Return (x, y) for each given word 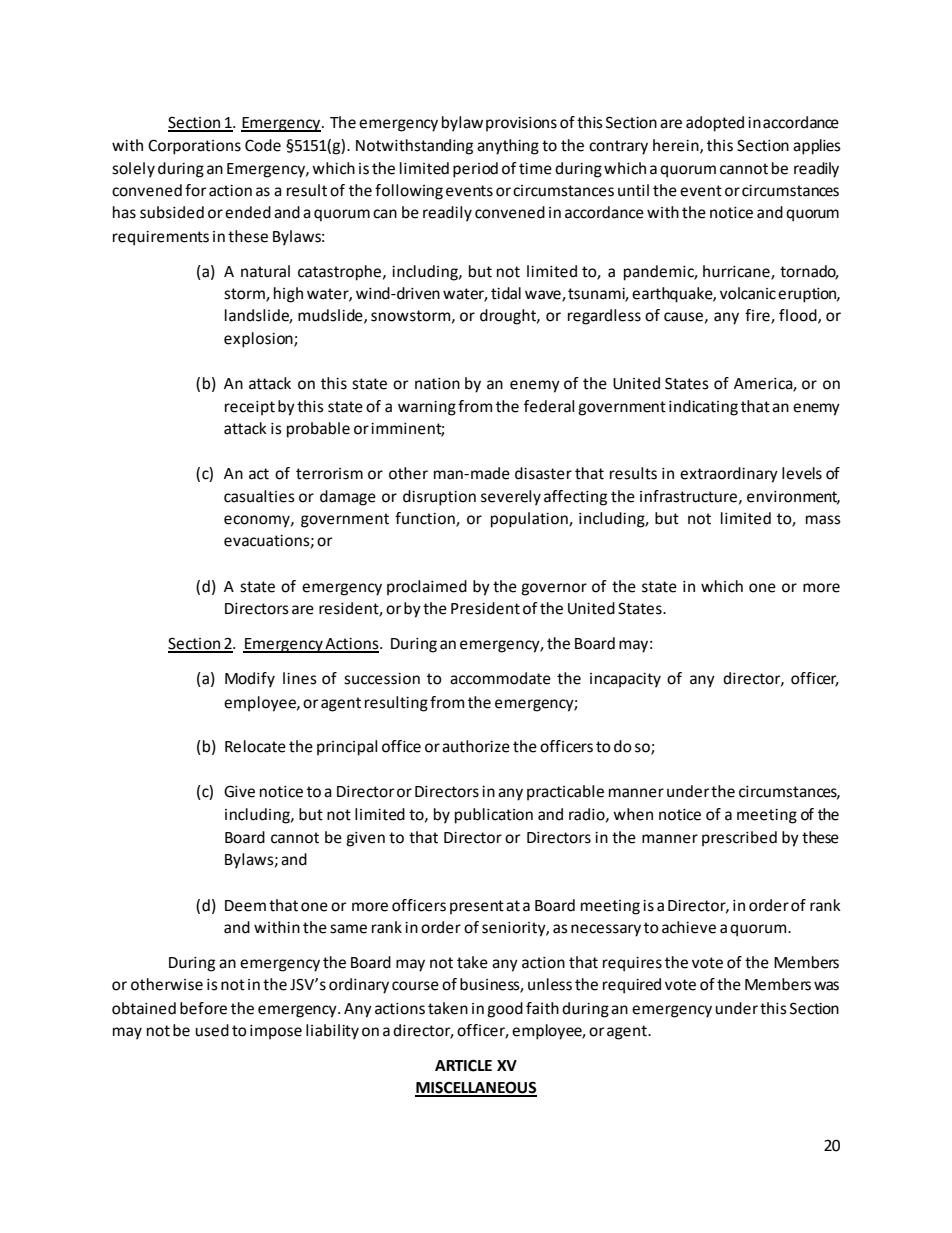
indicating (703, 408)
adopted (715, 124)
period (475, 170)
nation (437, 384)
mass (823, 520)
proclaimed (427, 588)
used (212, 1030)
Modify (250, 680)
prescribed (739, 839)
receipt (250, 408)
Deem (245, 906)
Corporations (194, 147)
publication (494, 816)
